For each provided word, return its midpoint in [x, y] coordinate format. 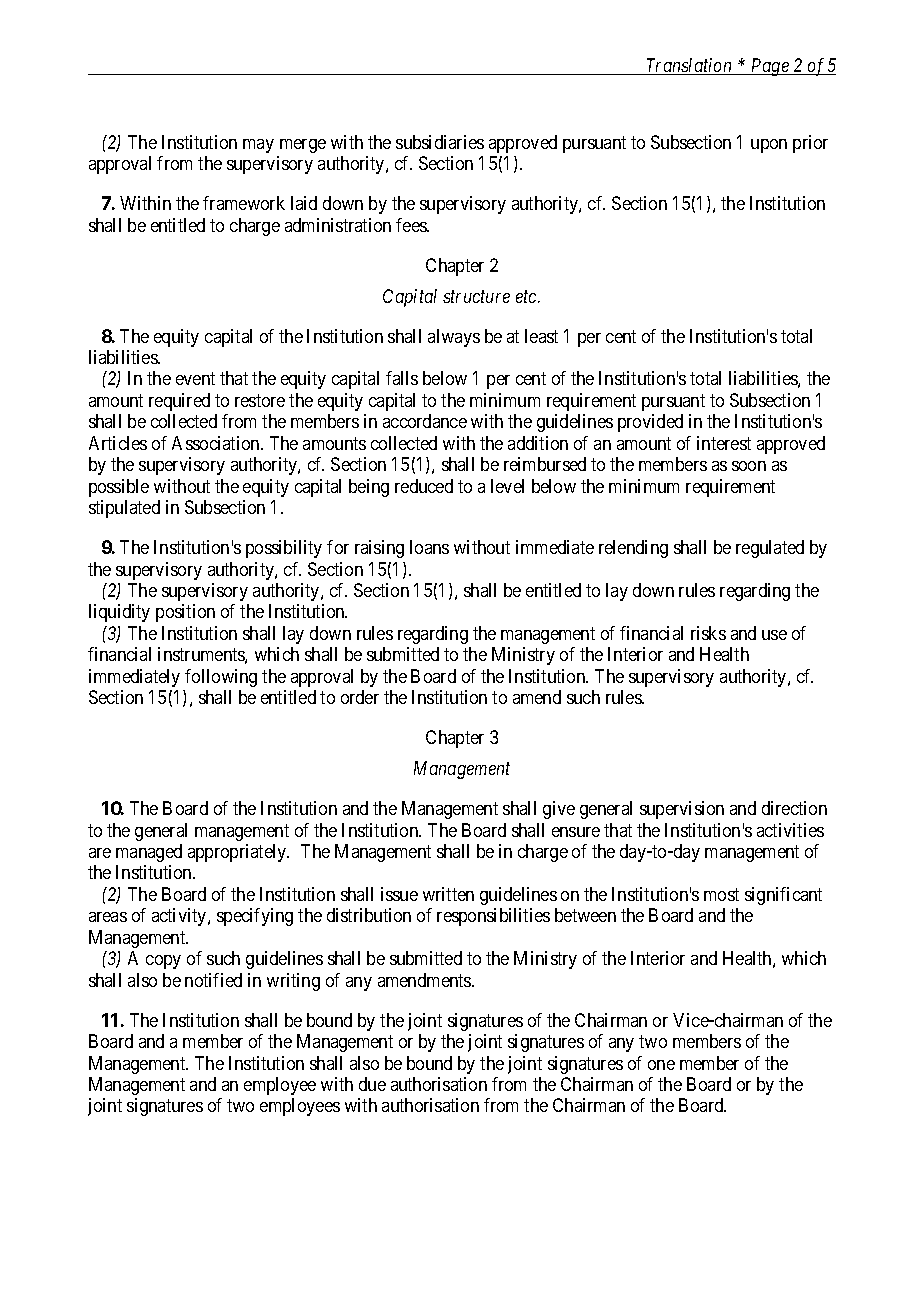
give [559, 810]
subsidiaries [440, 142]
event [195, 379]
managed [149, 853]
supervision [682, 810]
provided [650, 423]
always [454, 338]
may [258, 146]
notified [213, 980]
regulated [770, 549]
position [185, 613]
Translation [689, 66]
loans [429, 547]
